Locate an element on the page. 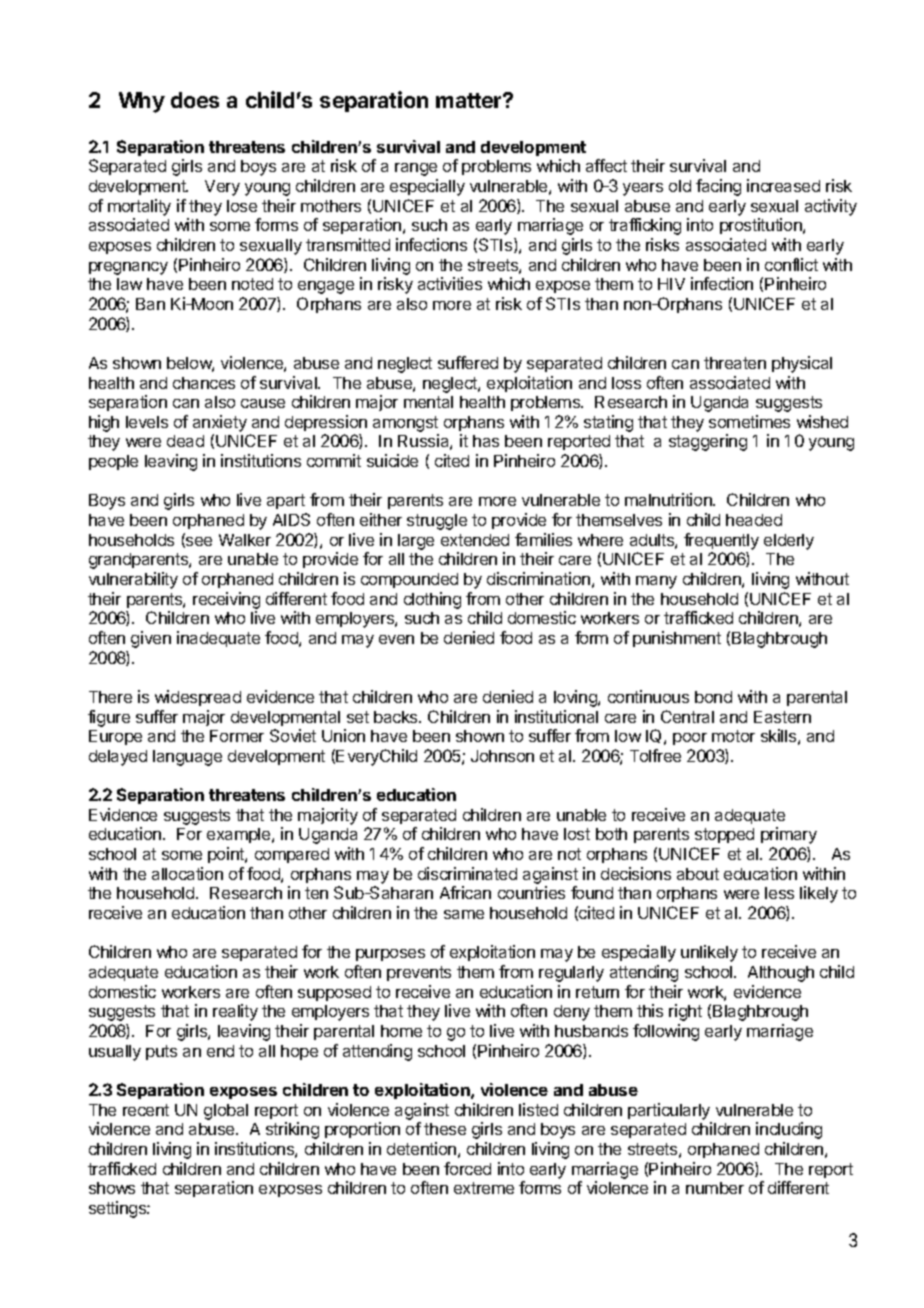  facing is located at coordinates (718, 187).
